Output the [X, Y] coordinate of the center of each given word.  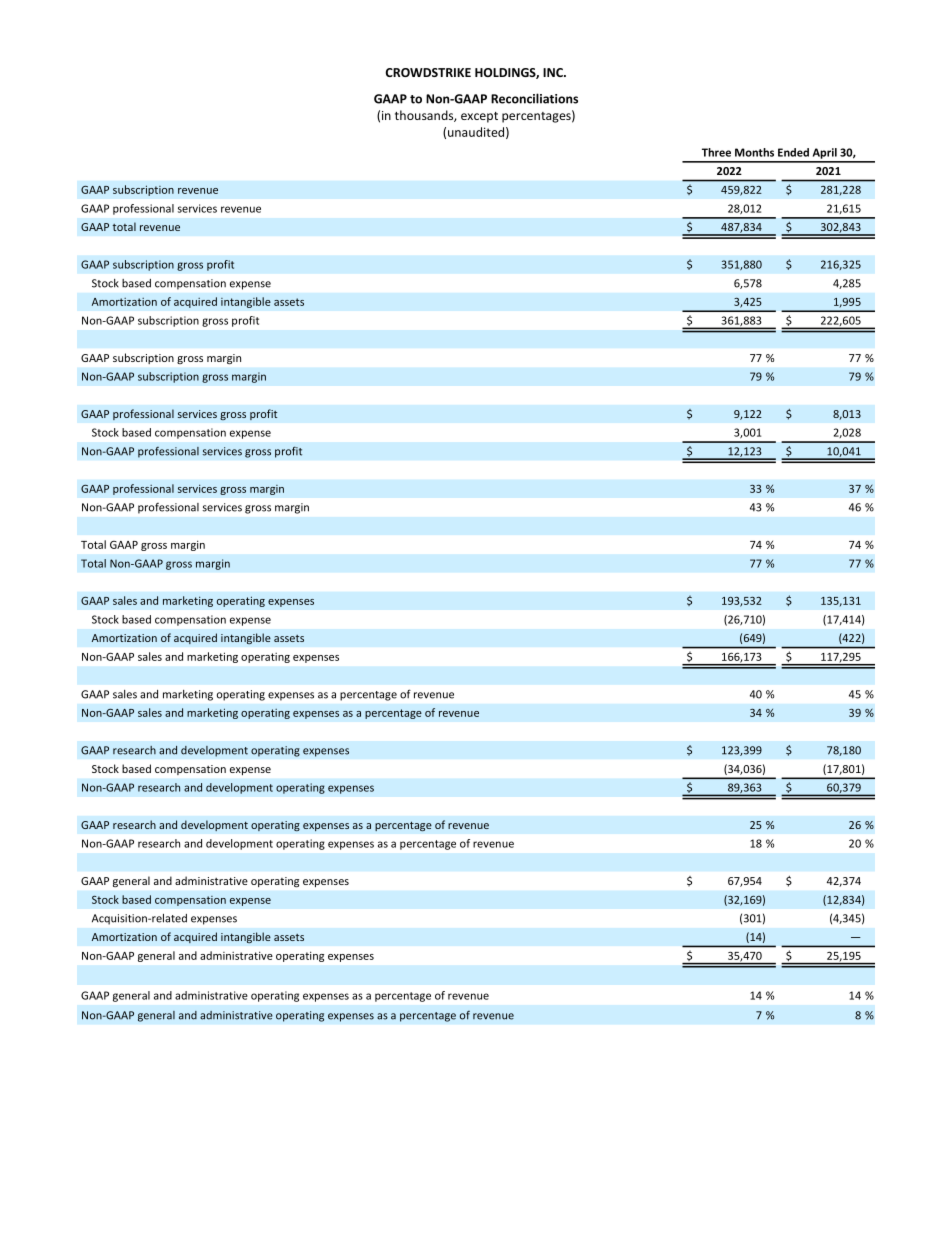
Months [754, 152]
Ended [793, 152]
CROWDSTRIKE [428, 72]
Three [716, 152]
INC [554, 72]
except [479, 117]
